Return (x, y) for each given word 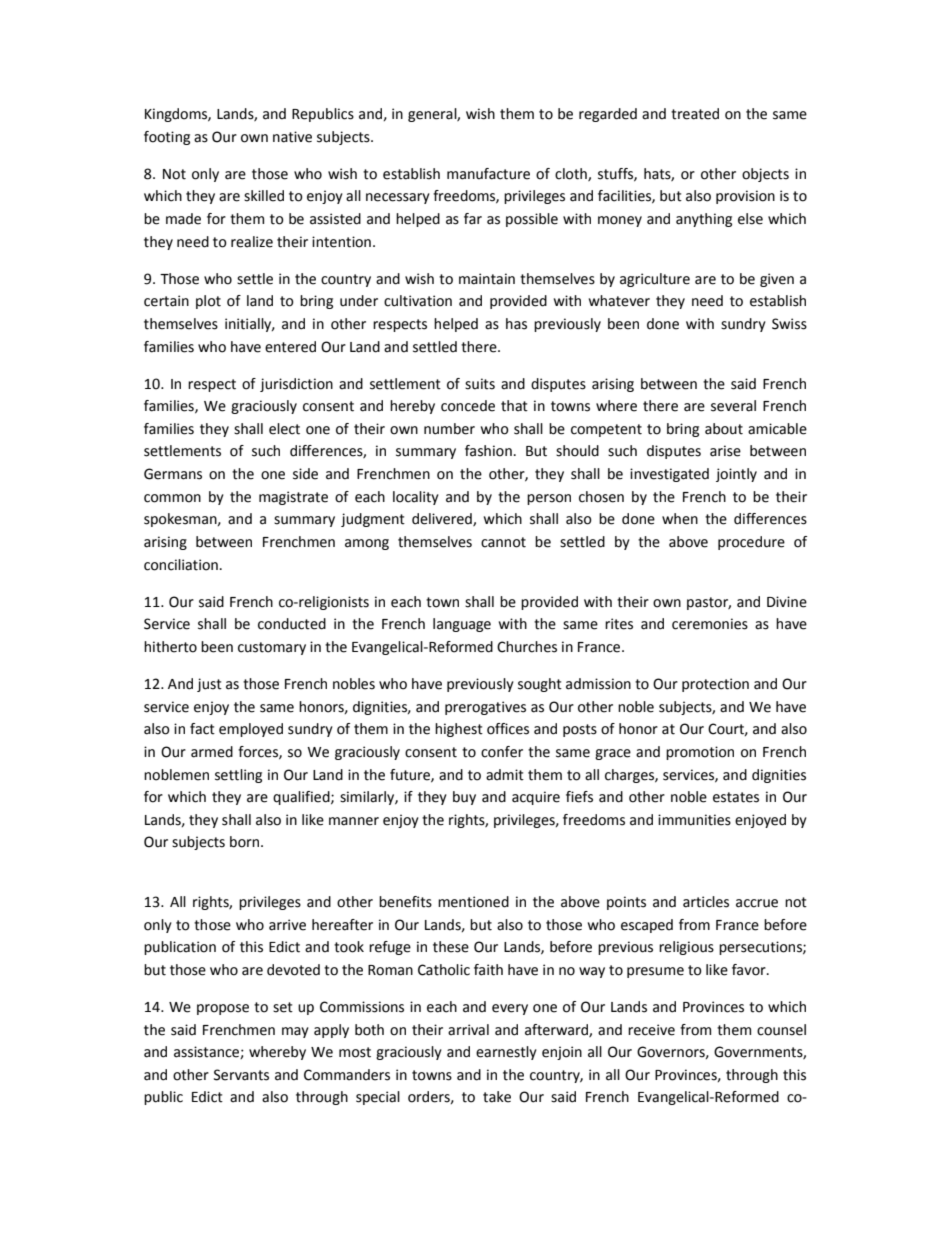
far (473, 219)
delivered (443, 519)
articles (706, 902)
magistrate (293, 498)
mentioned (473, 902)
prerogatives (485, 708)
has (516, 324)
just (209, 685)
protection (715, 685)
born (246, 842)
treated (695, 114)
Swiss (789, 324)
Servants (241, 1075)
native (292, 137)
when (680, 519)
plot (208, 302)
